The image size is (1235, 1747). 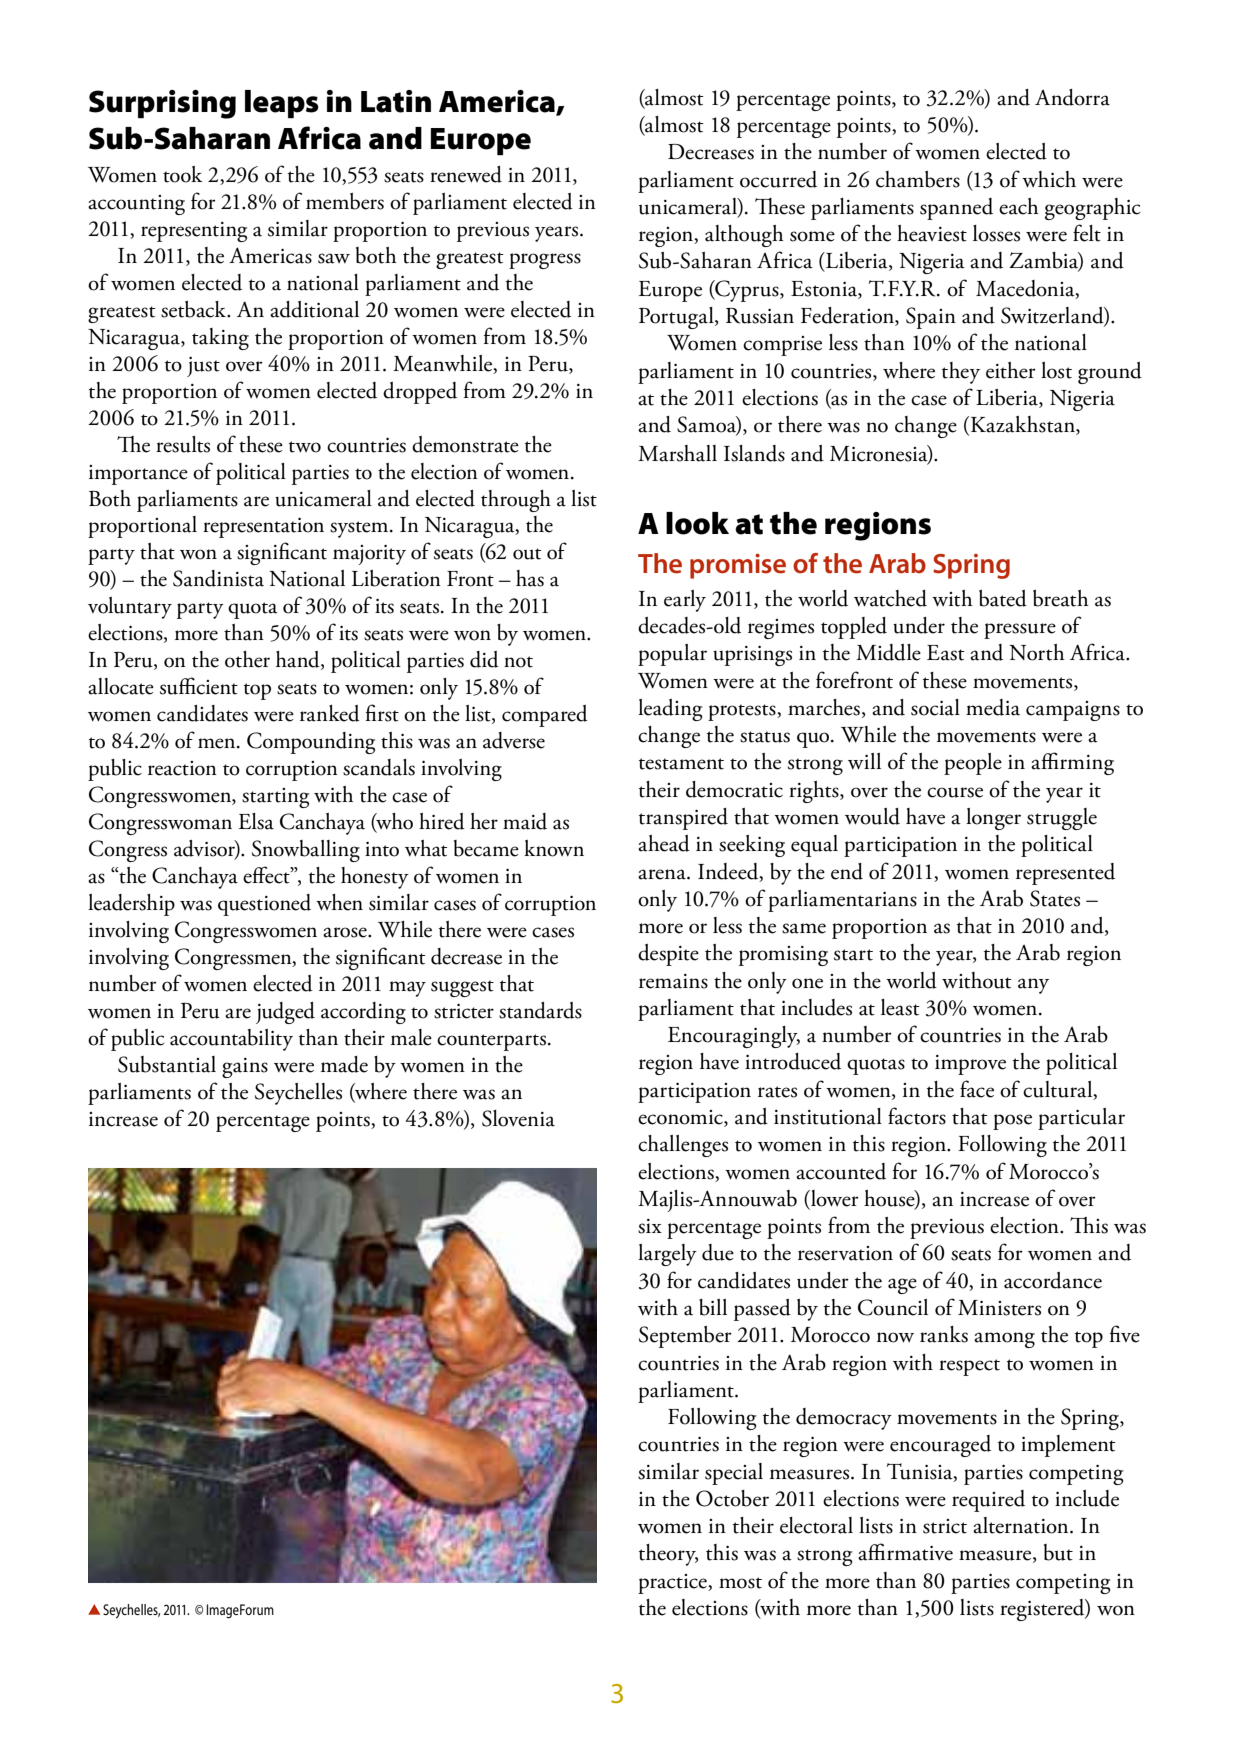 I want to click on ahead, so click(x=664, y=843).
